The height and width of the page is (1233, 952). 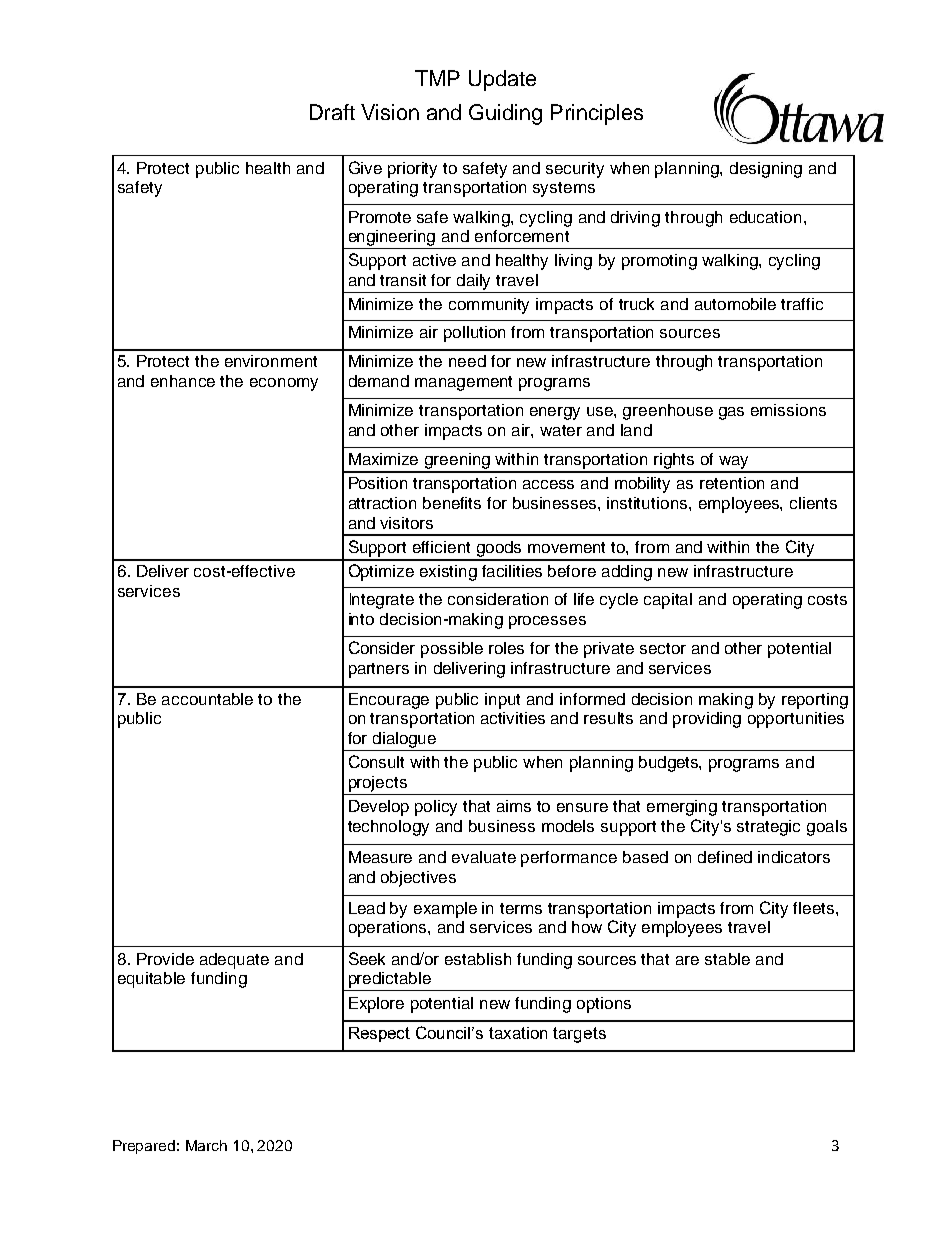 What do you see at coordinates (206, 1145) in the page?
I see `March` at bounding box center [206, 1145].
